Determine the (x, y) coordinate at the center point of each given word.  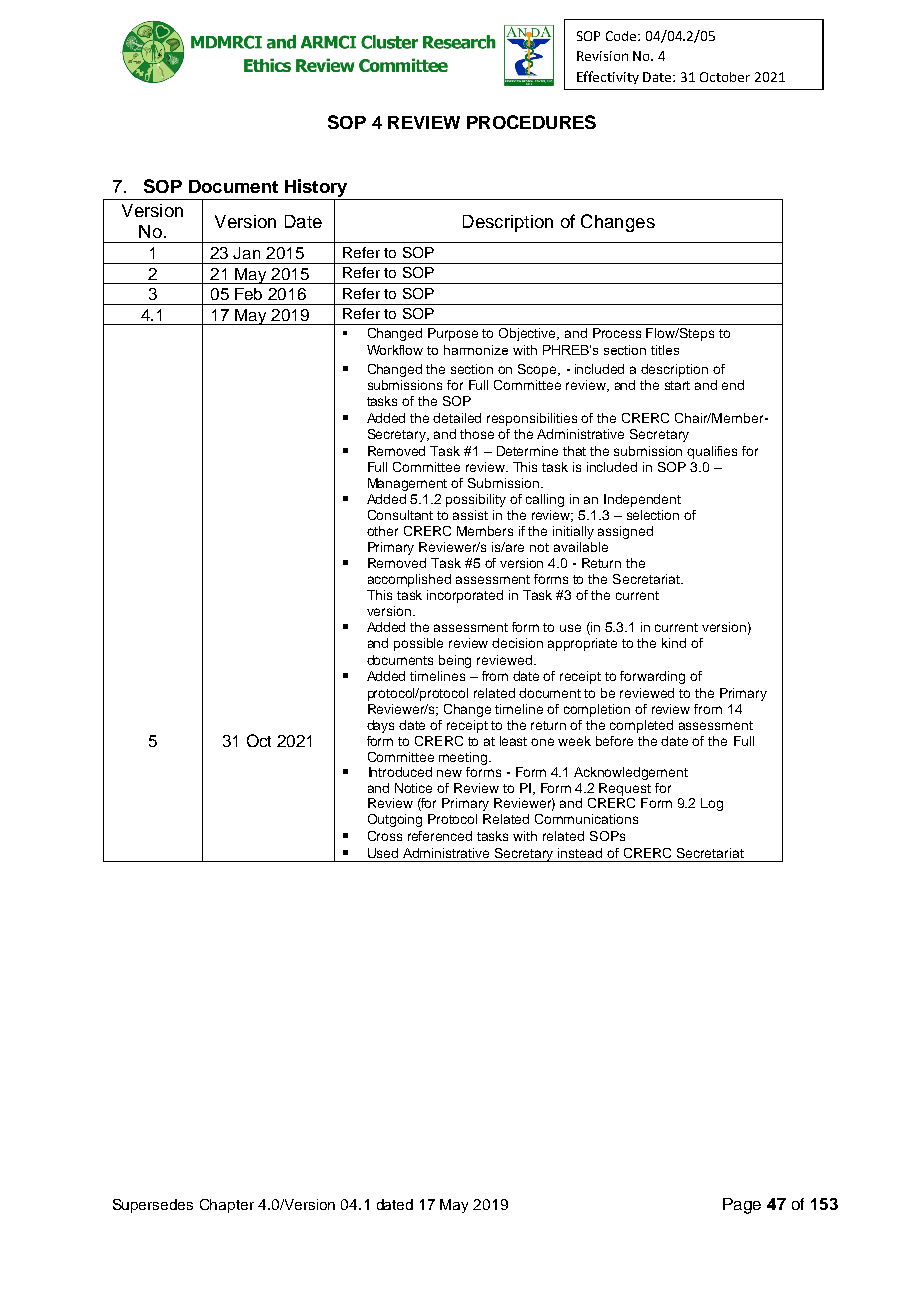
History (316, 189)
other (382, 531)
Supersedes (153, 1206)
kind (674, 643)
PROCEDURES (531, 122)
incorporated (465, 596)
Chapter (227, 1206)
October (725, 77)
